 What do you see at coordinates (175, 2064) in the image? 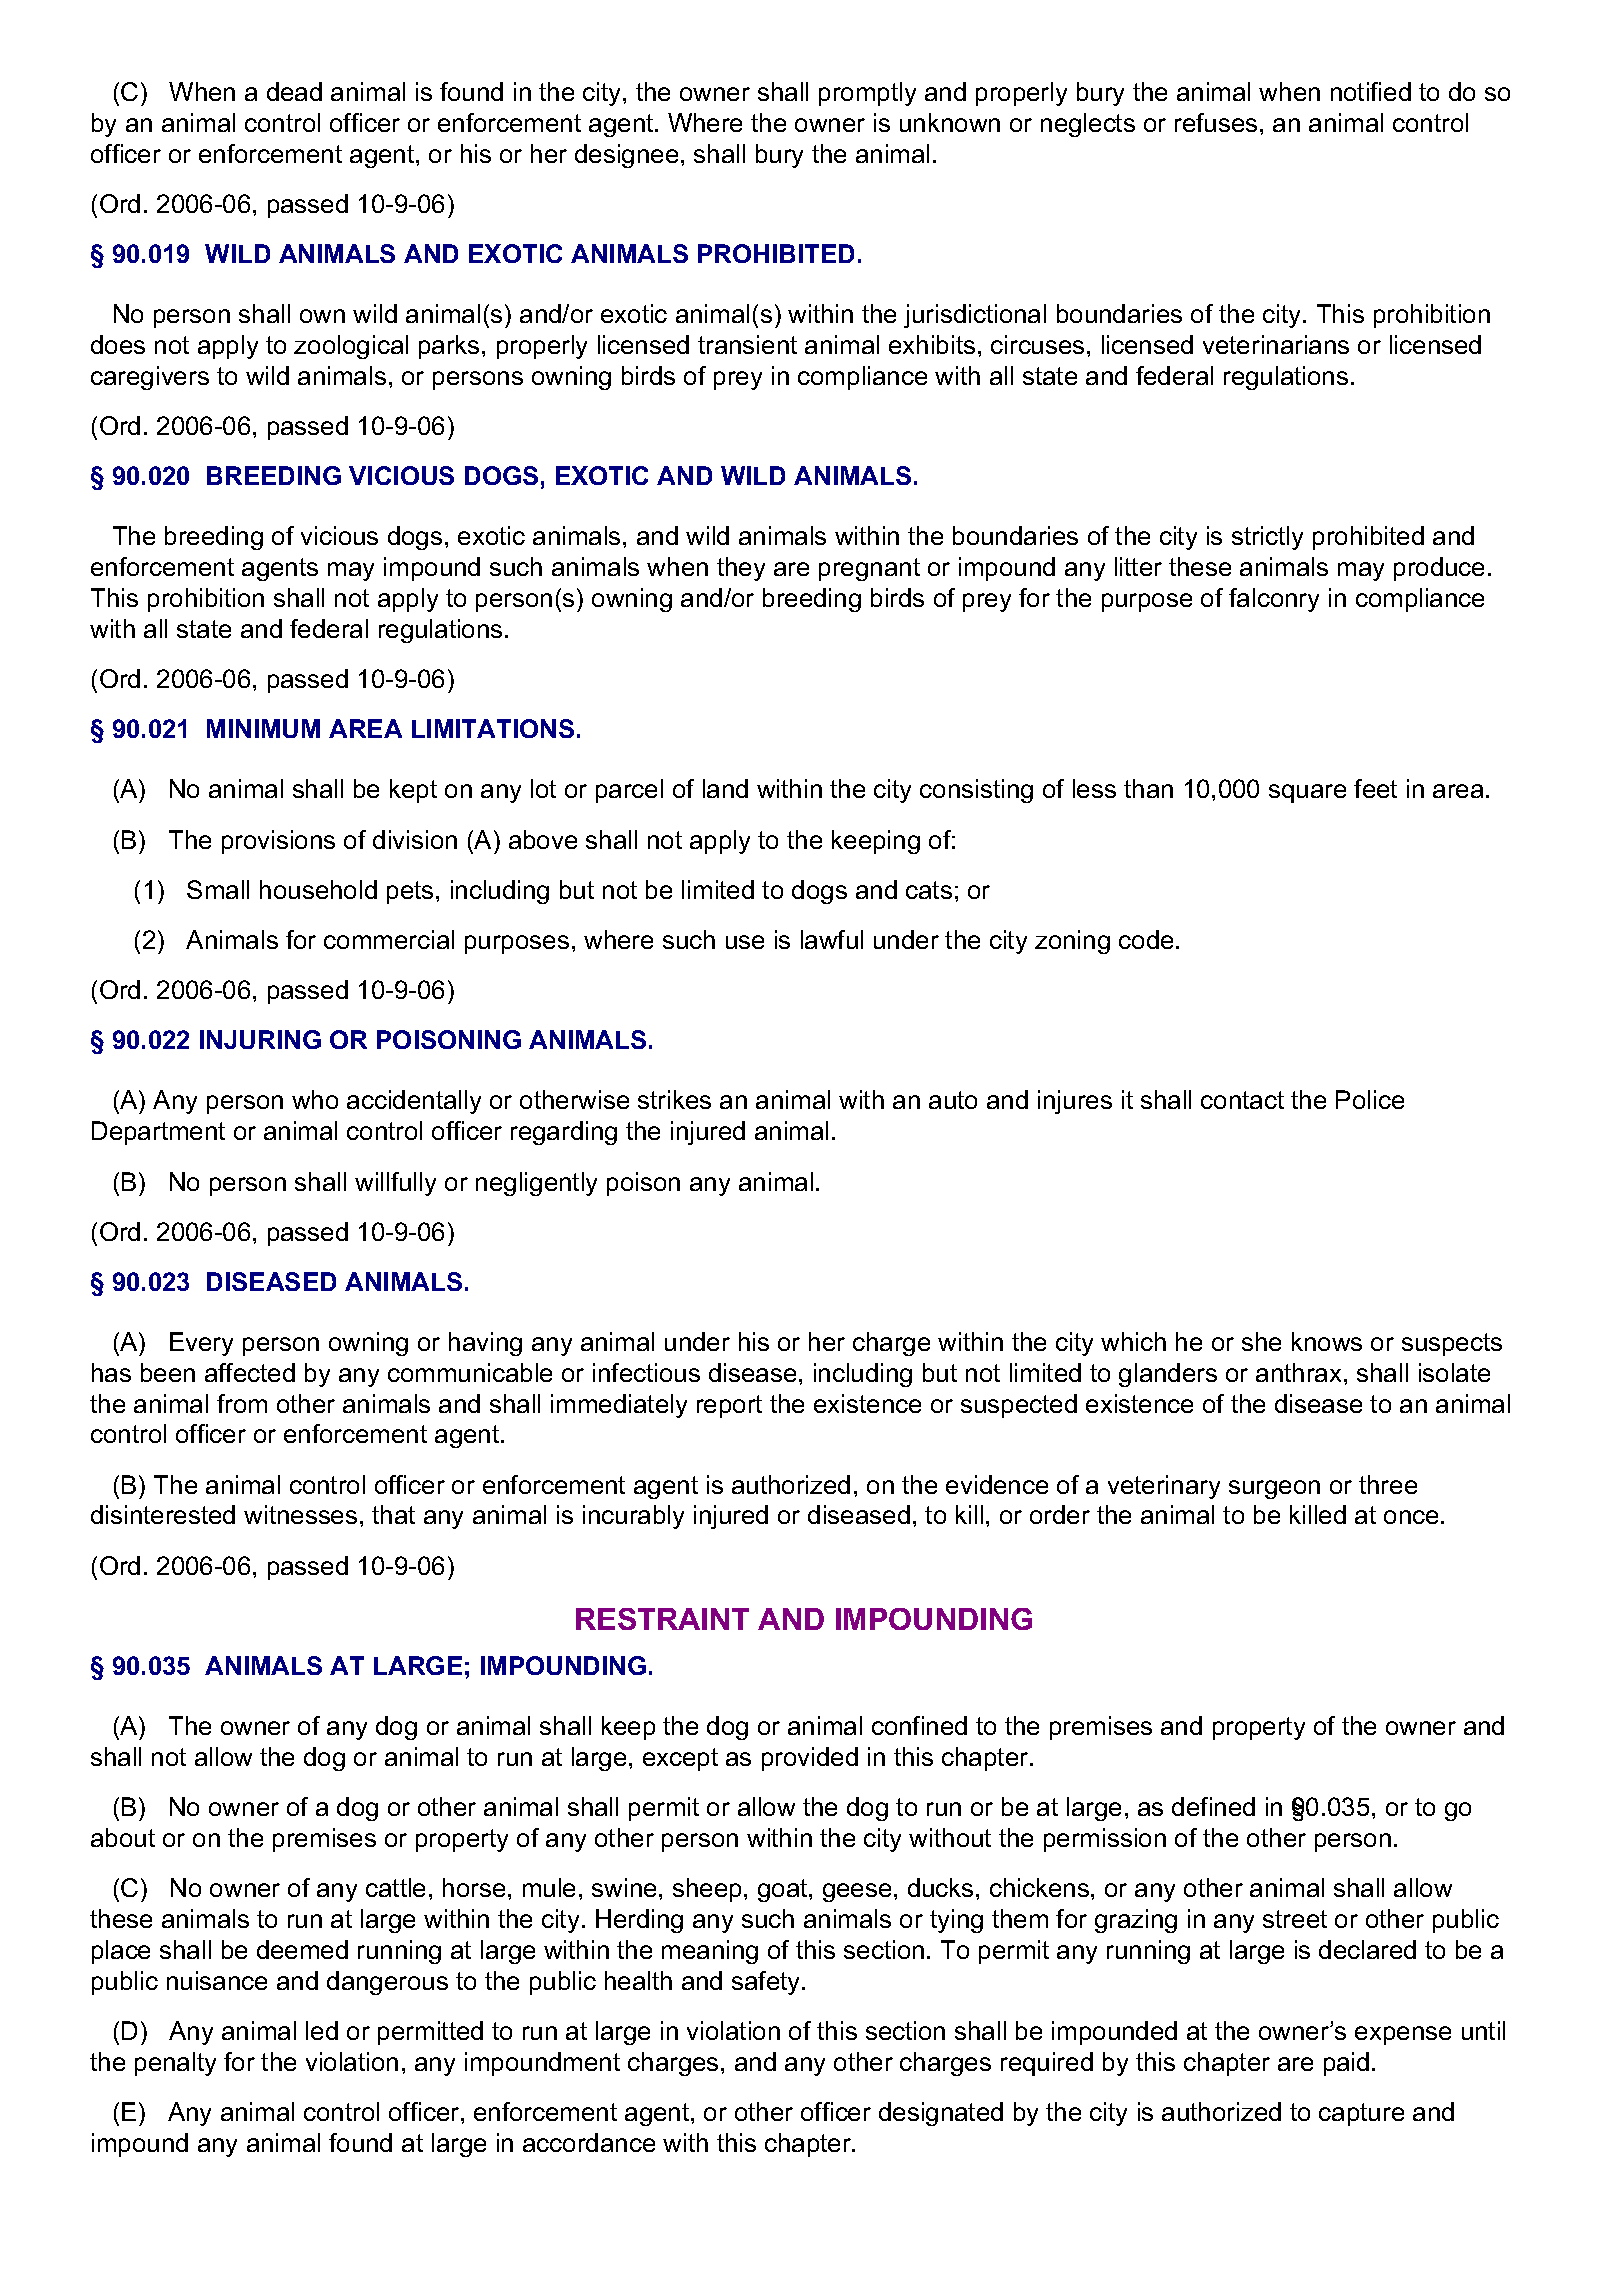
I see `penalty` at bounding box center [175, 2064].
